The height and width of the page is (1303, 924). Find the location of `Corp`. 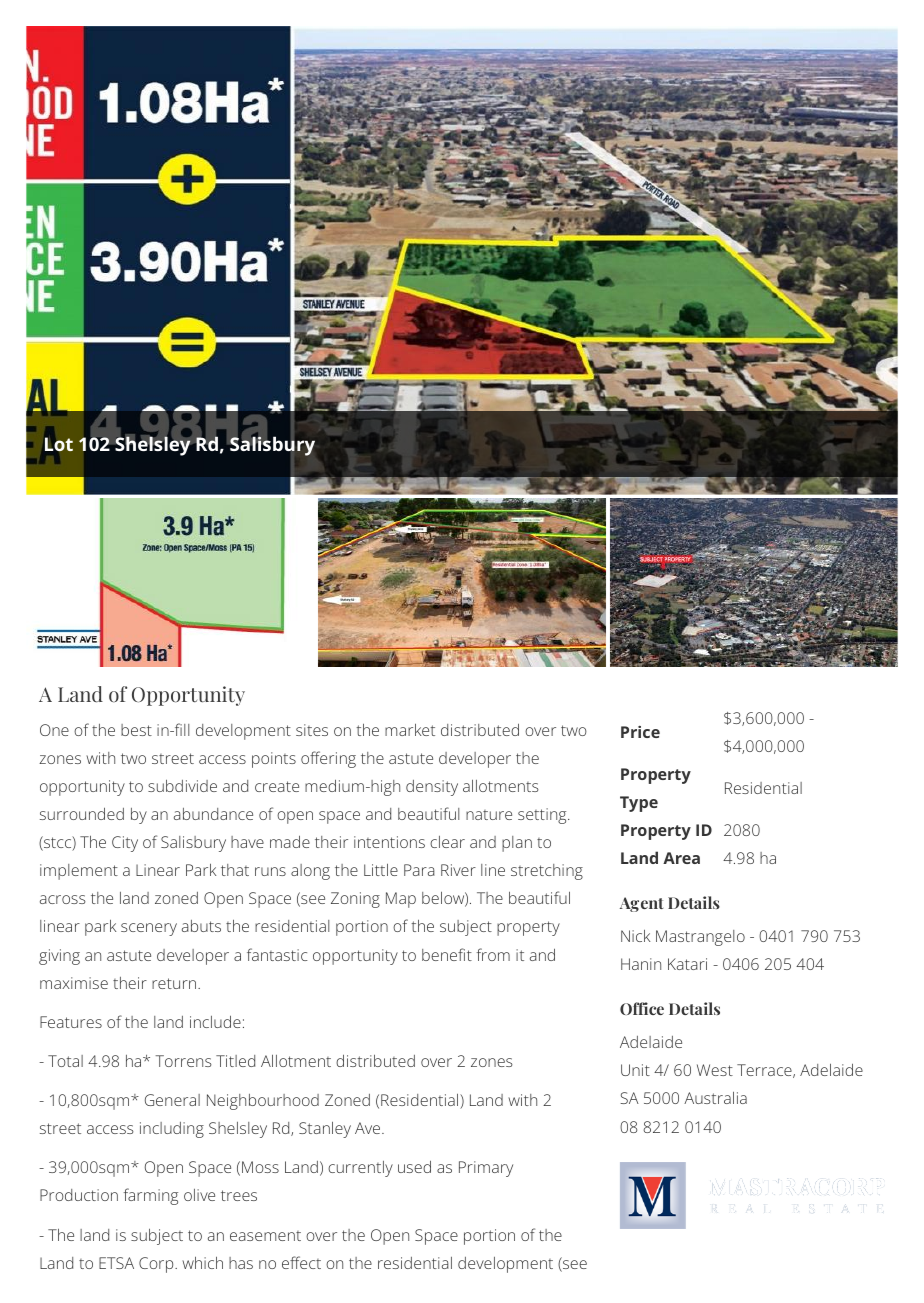

Corp is located at coordinates (157, 1265).
